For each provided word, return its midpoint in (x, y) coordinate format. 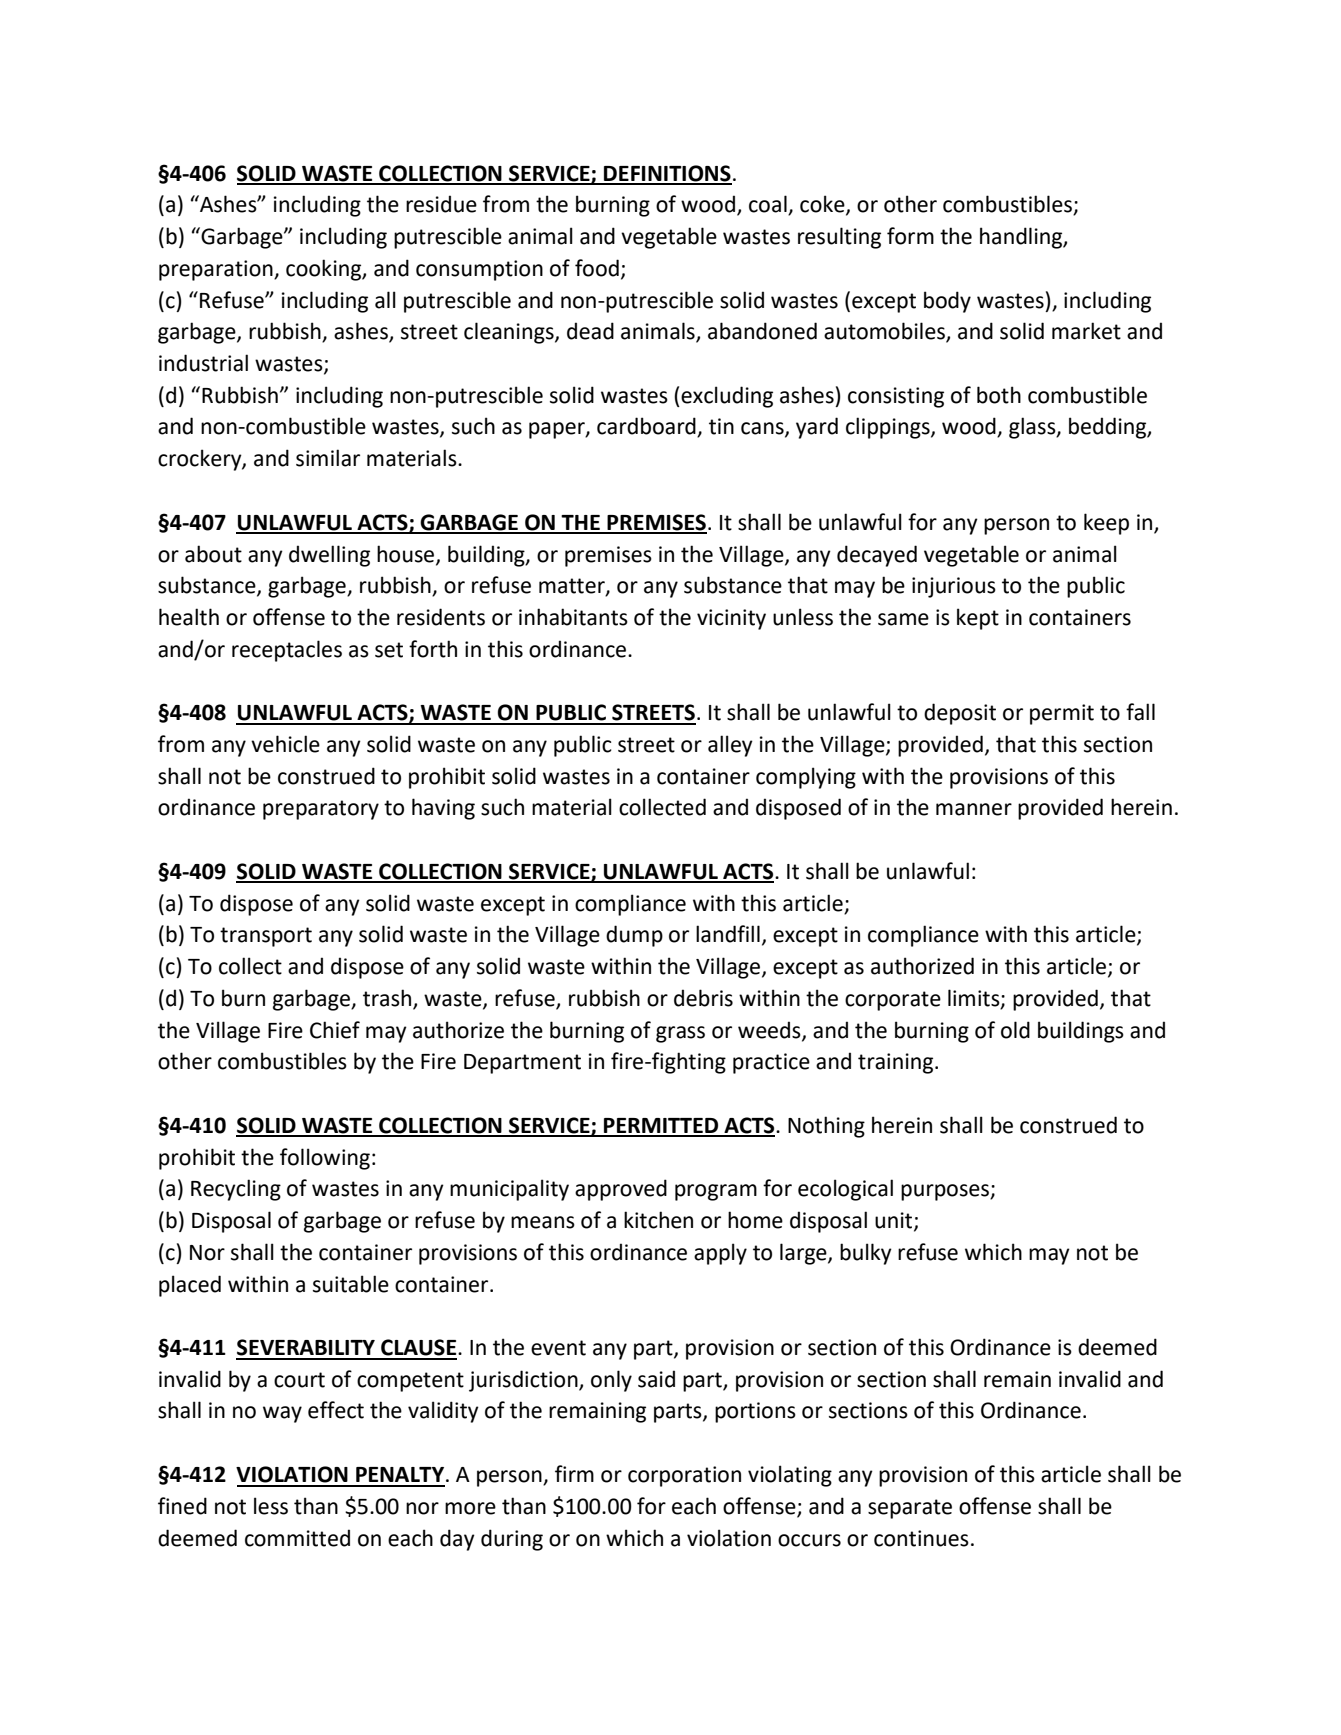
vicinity (731, 619)
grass (680, 1034)
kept (978, 619)
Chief (335, 1030)
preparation (217, 270)
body (947, 302)
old (1015, 1030)
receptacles (287, 651)
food (597, 268)
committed (297, 1538)
